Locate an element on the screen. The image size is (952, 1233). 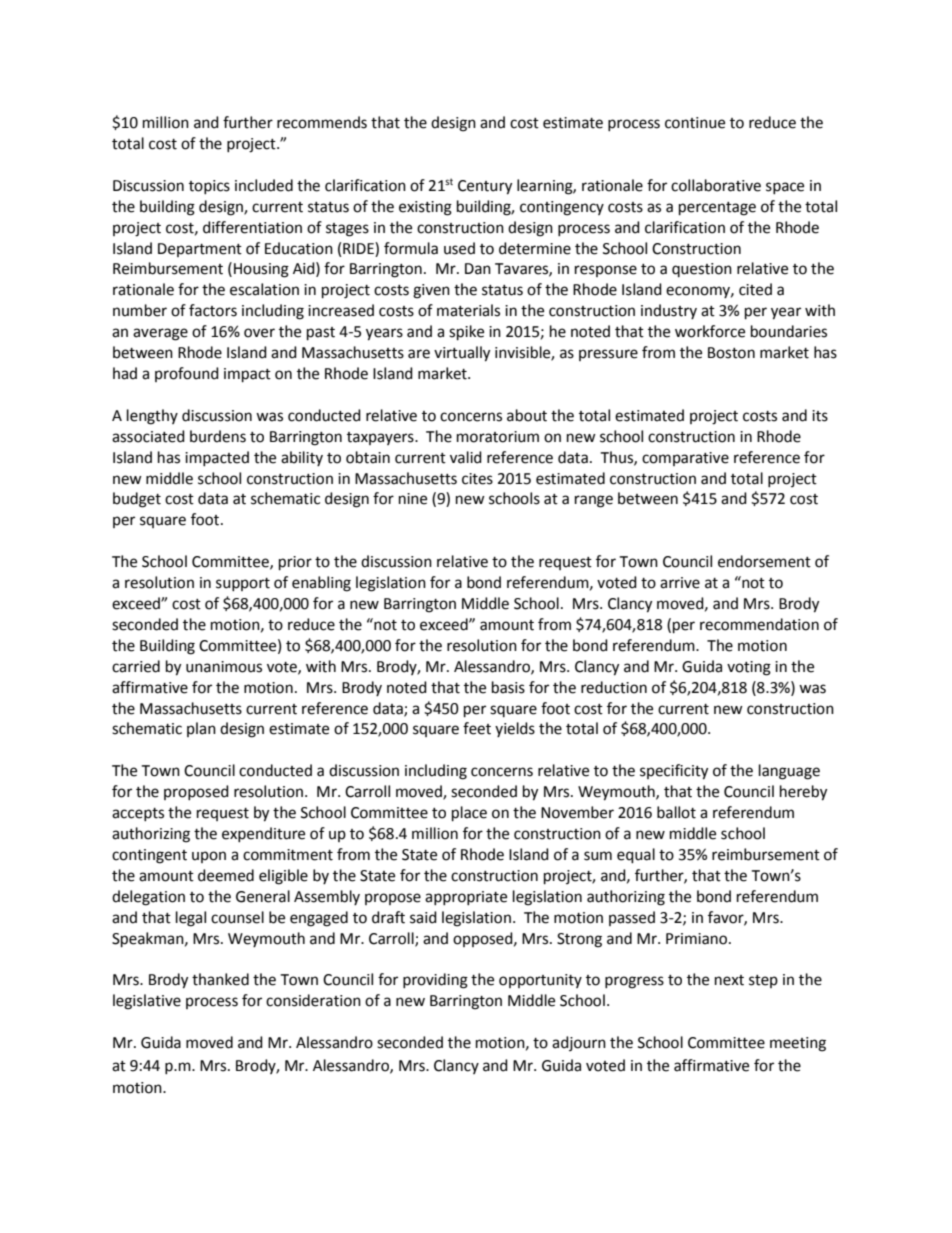
topics is located at coordinates (209, 187).
